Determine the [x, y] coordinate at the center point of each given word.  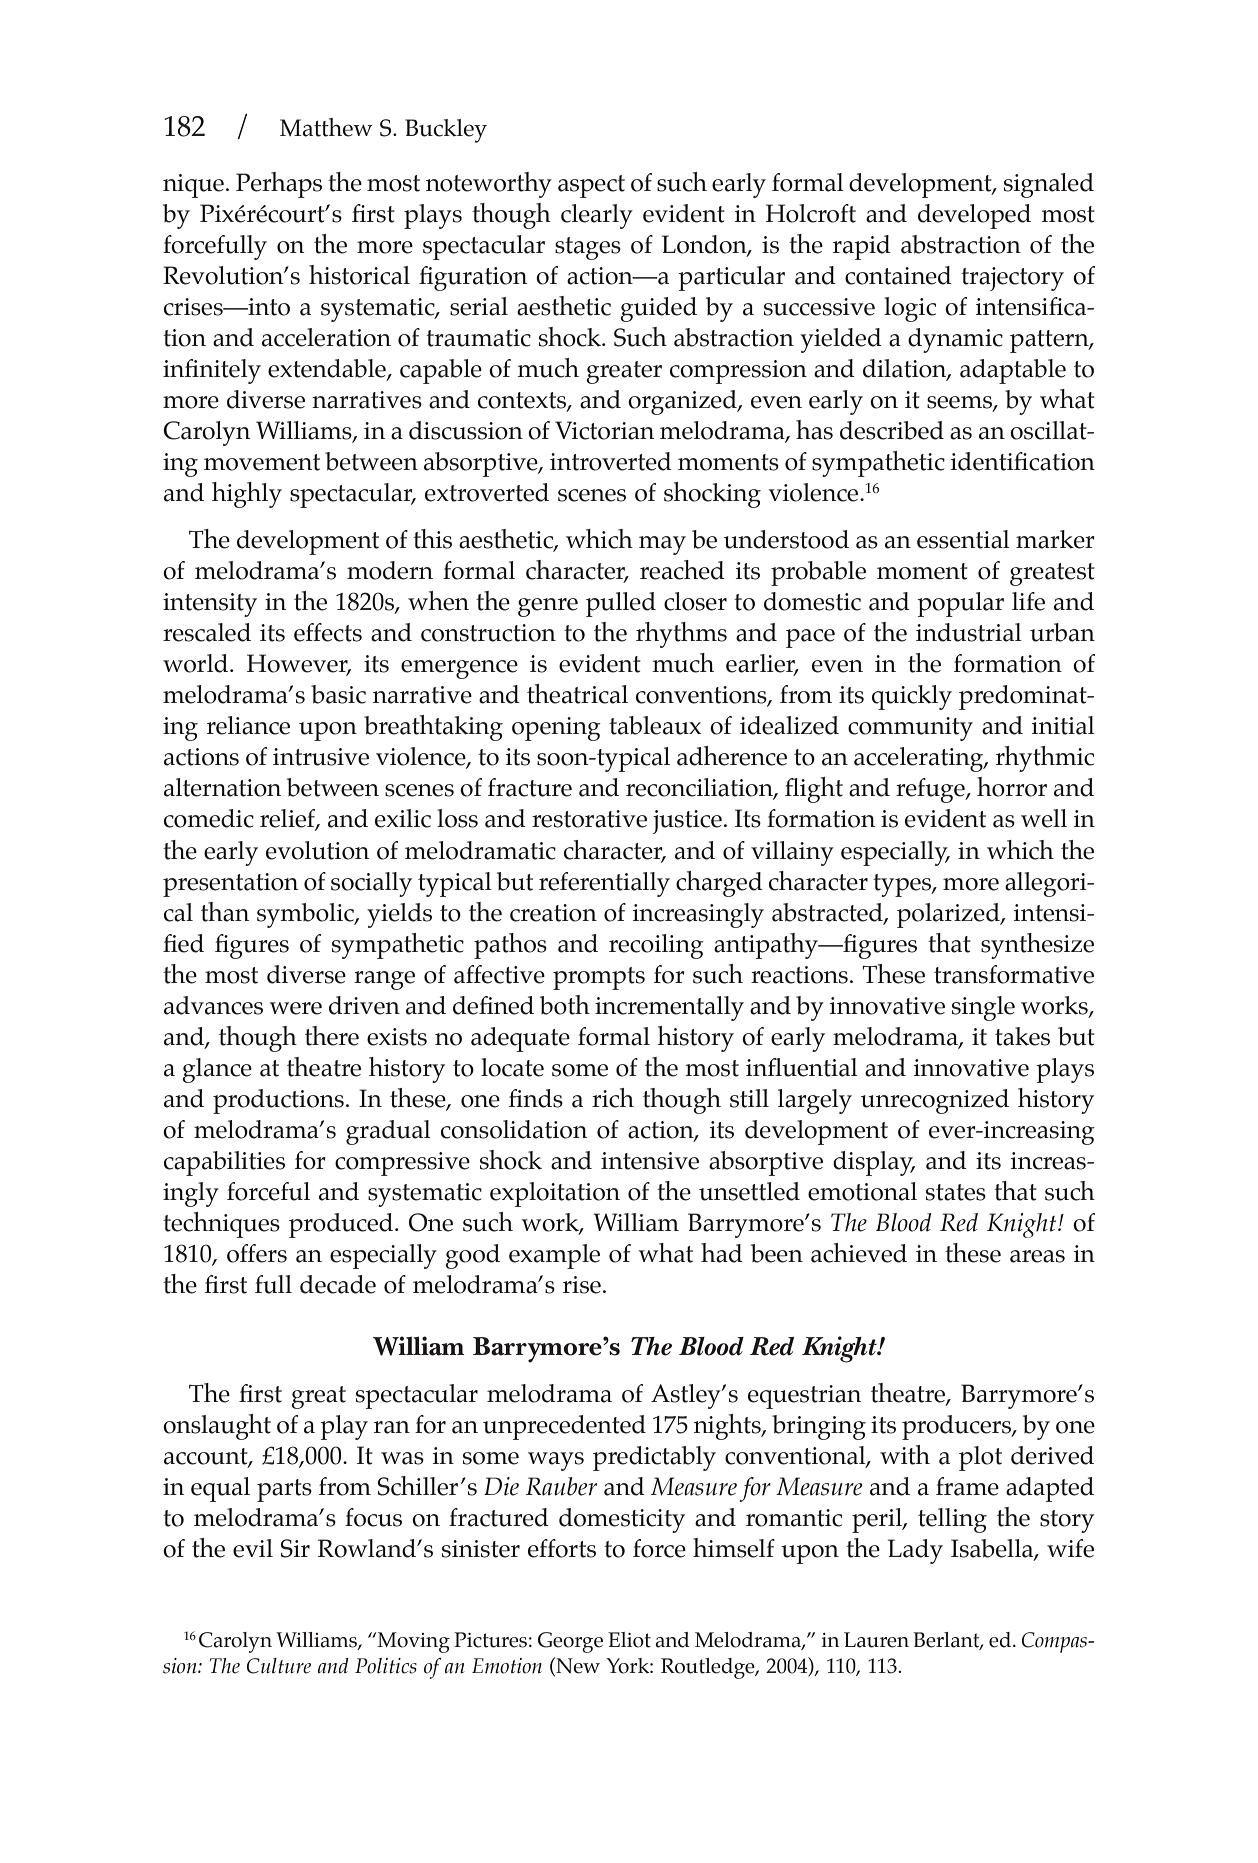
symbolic [306, 915]
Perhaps [279, 185]
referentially [604, 884]
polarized [949, 915]
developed [974, 216]
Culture [279, 1666]
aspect [591, 186]
